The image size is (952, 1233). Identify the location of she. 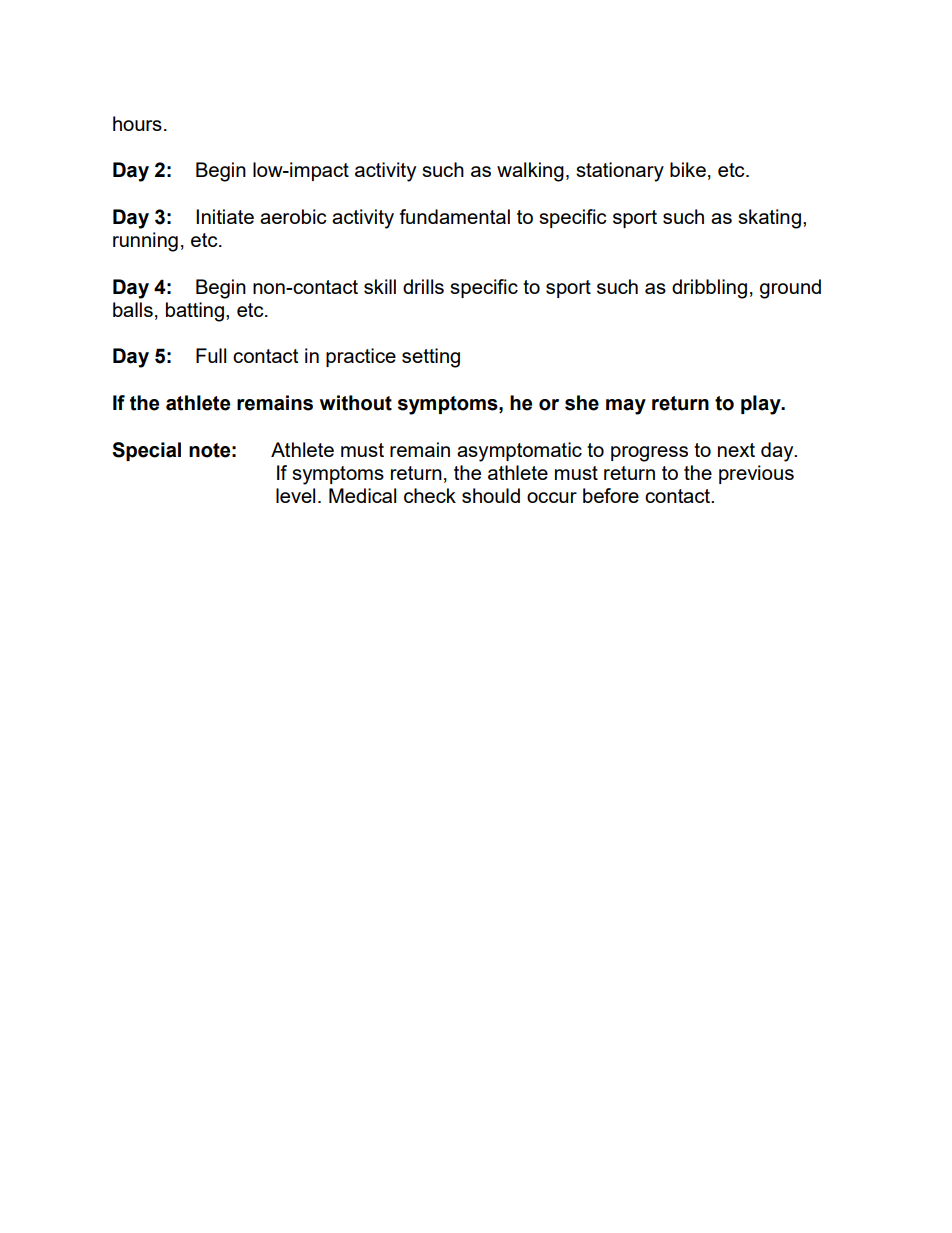
(582, 403).
